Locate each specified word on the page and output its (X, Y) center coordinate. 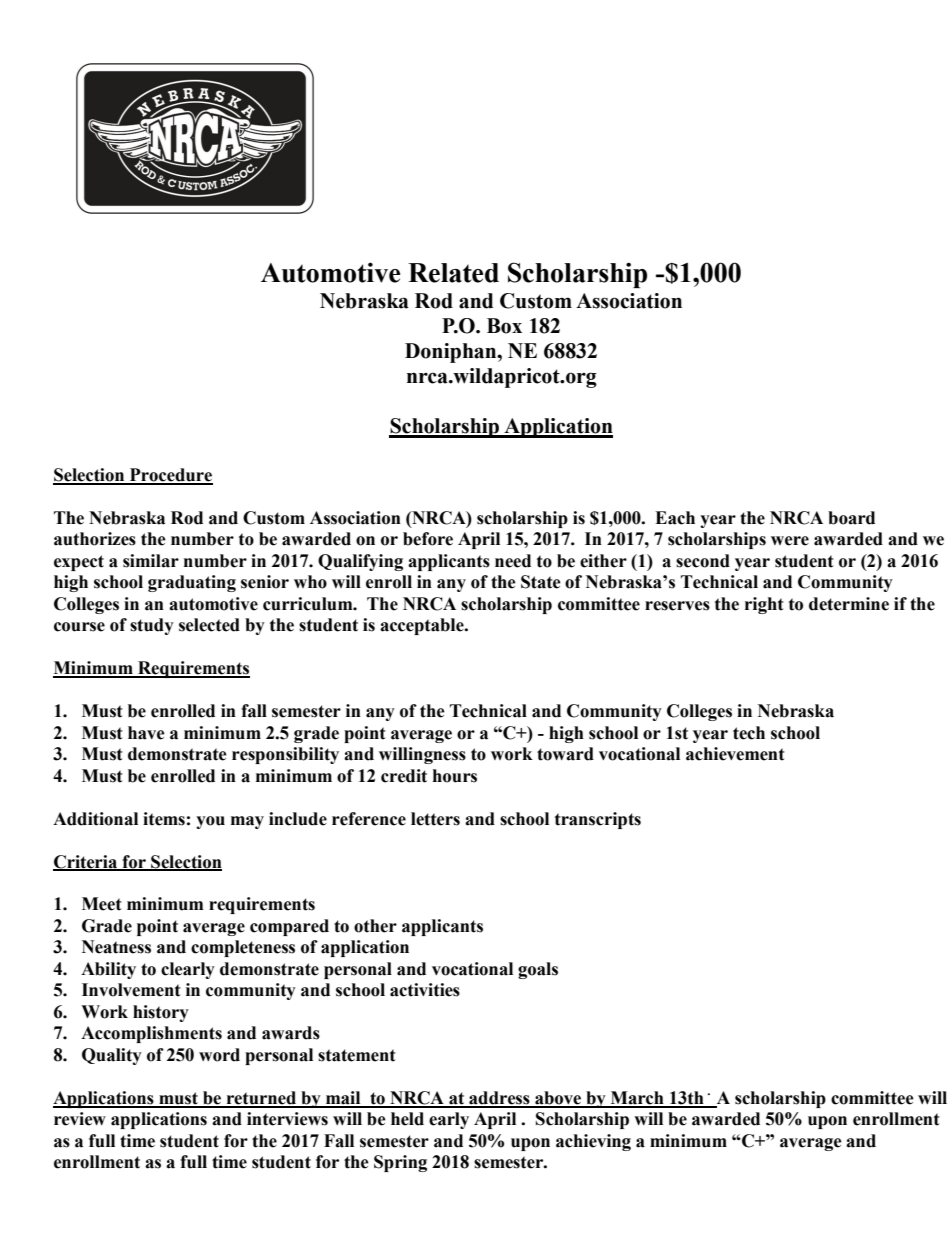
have (146, 733)
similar (151, 561)
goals (538, 970)
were (790, 541)
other (375, 926)
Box (504, 326)
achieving (593, 1142)
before (428, 539)
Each (675, 518)
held (407, 1119)
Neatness (116, 947)
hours (455, 776)
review (80, 1119)
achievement (735, 754)
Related (453, 273)
